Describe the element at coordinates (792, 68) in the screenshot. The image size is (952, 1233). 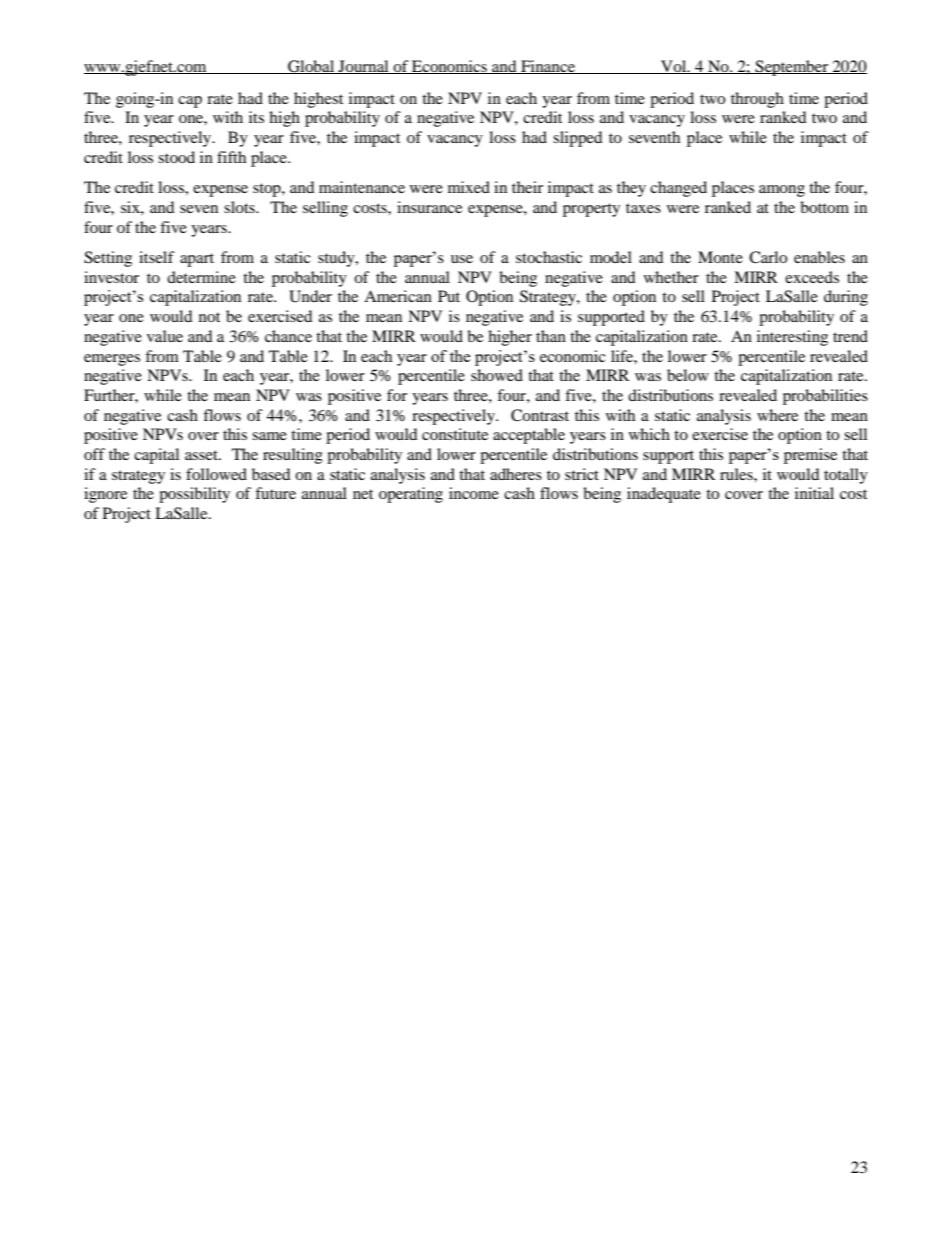
I see `September` at that location.
